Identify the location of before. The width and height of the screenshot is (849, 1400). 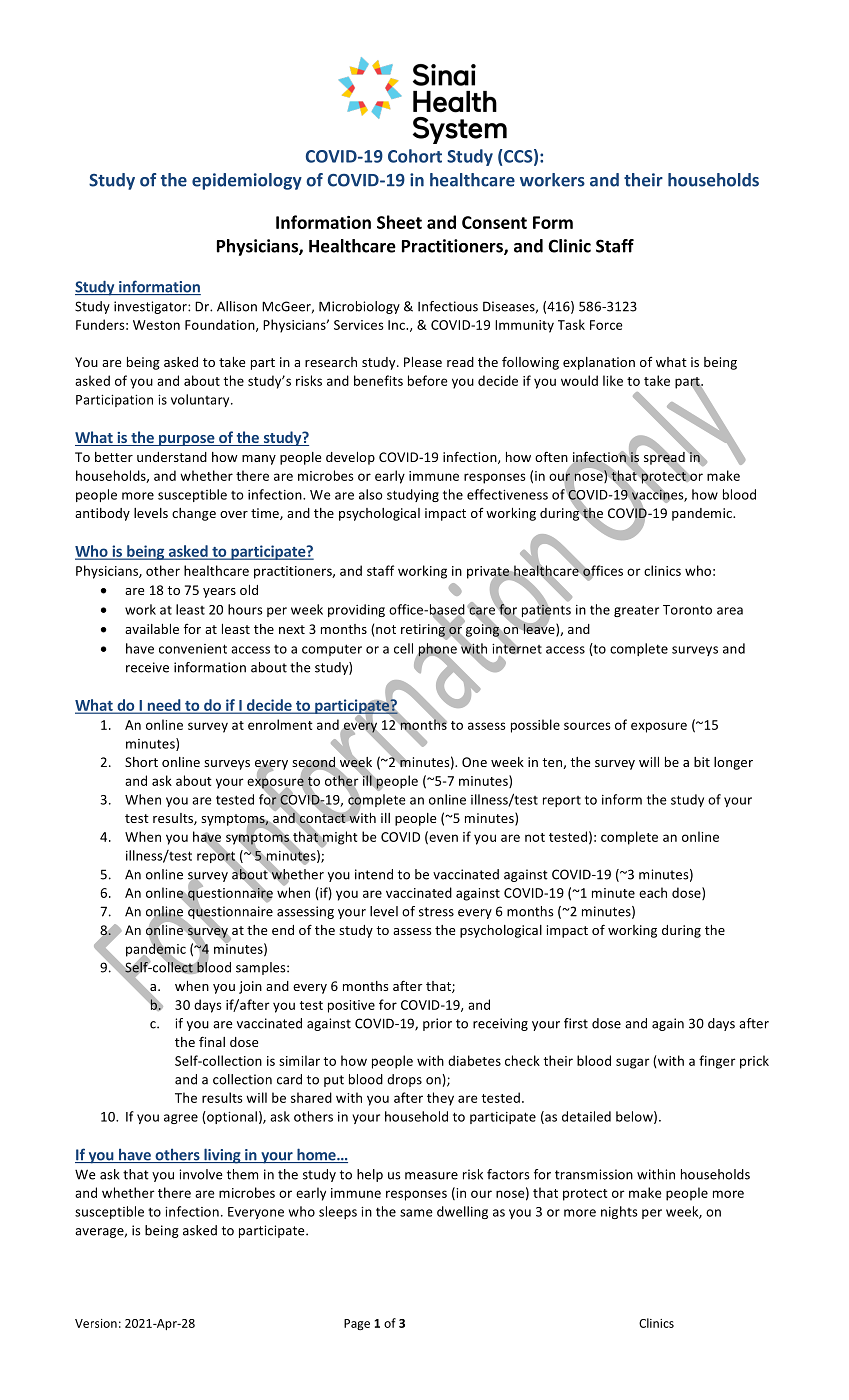
(428, 380).
